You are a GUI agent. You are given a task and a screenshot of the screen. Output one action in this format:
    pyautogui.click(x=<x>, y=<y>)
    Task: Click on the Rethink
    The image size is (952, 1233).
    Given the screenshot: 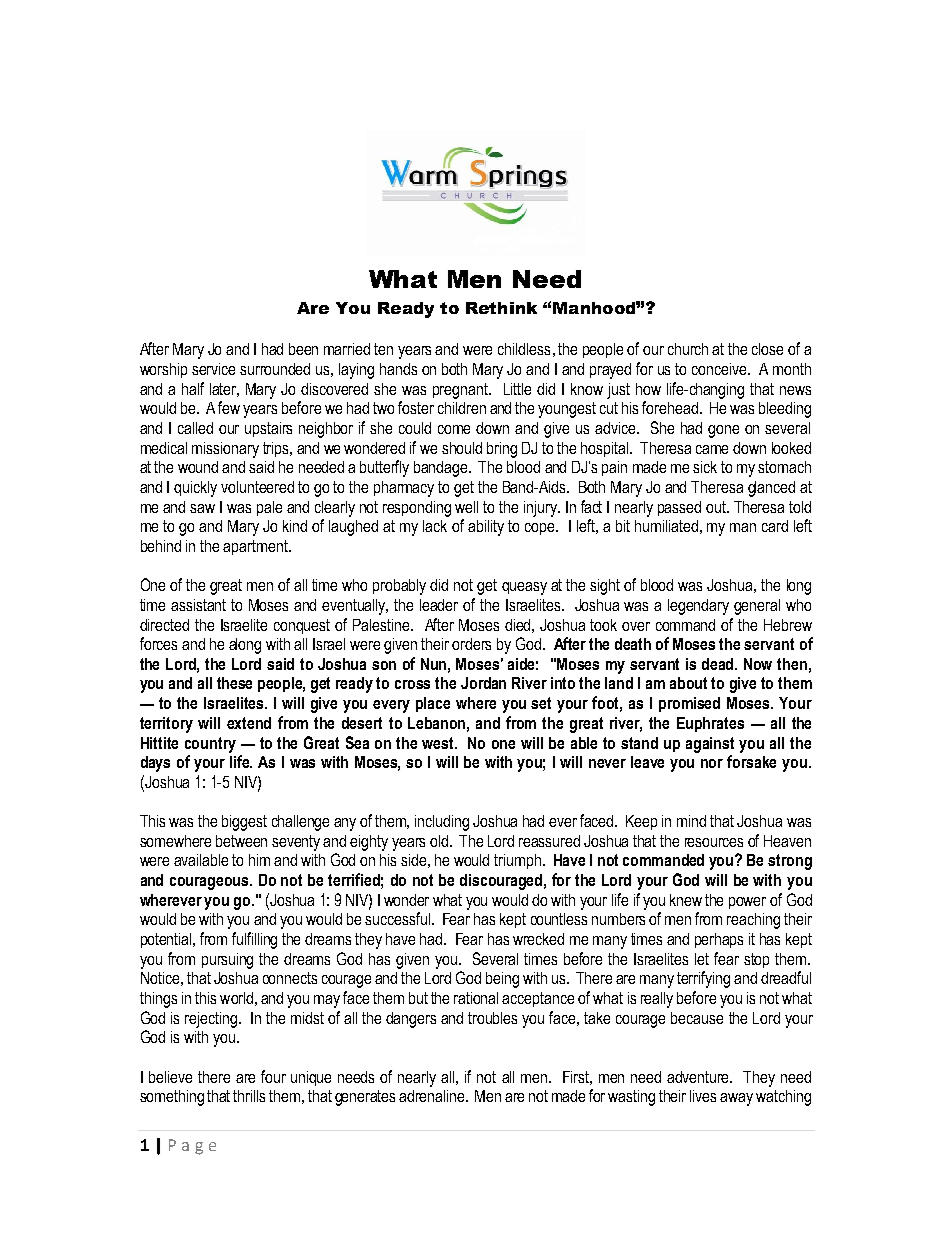 What is the action you would take?
    pyautogui.click(x=501, y=308)
